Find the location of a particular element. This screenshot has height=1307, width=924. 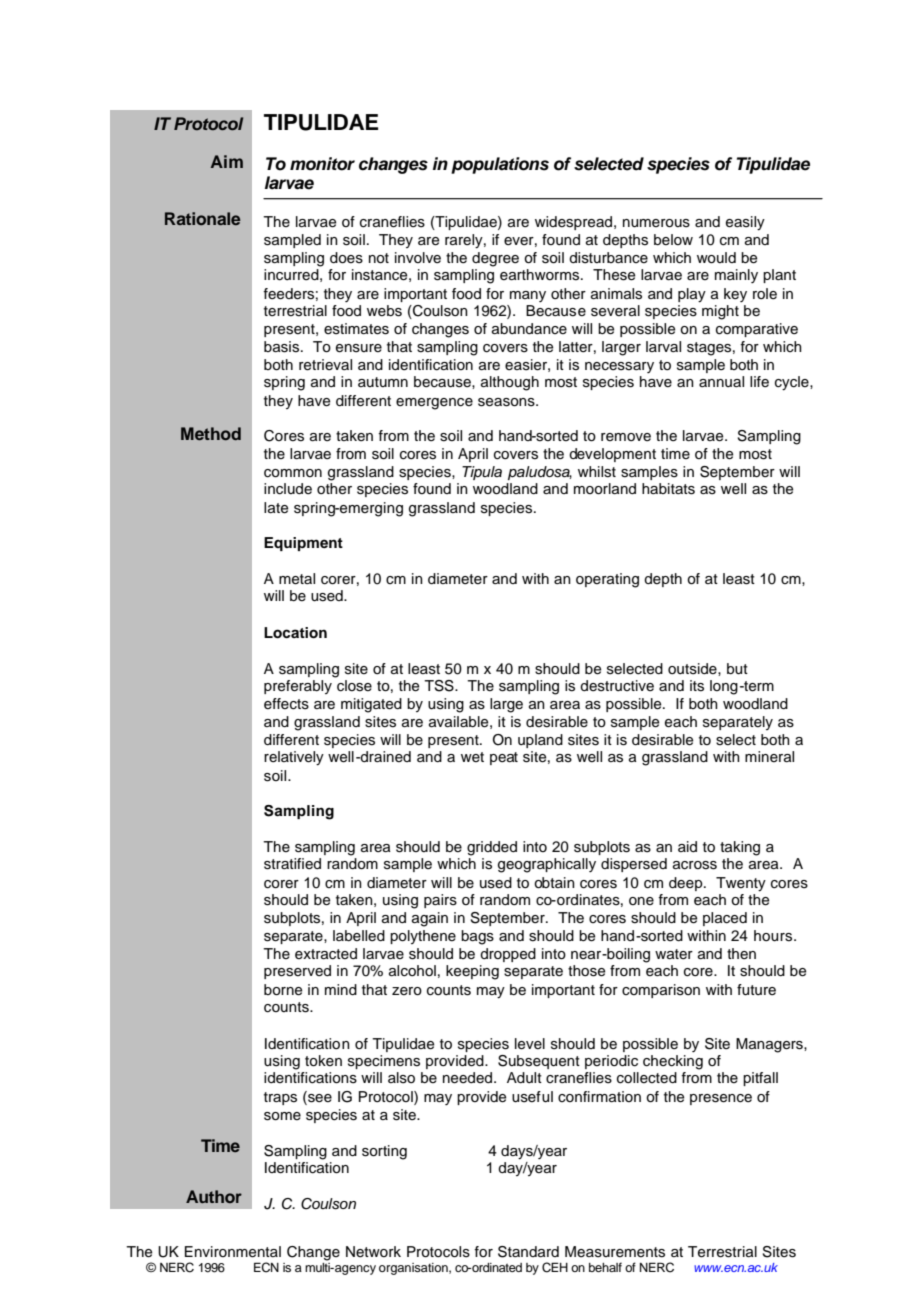

Measurements is located at coordinates (615, 1252).
